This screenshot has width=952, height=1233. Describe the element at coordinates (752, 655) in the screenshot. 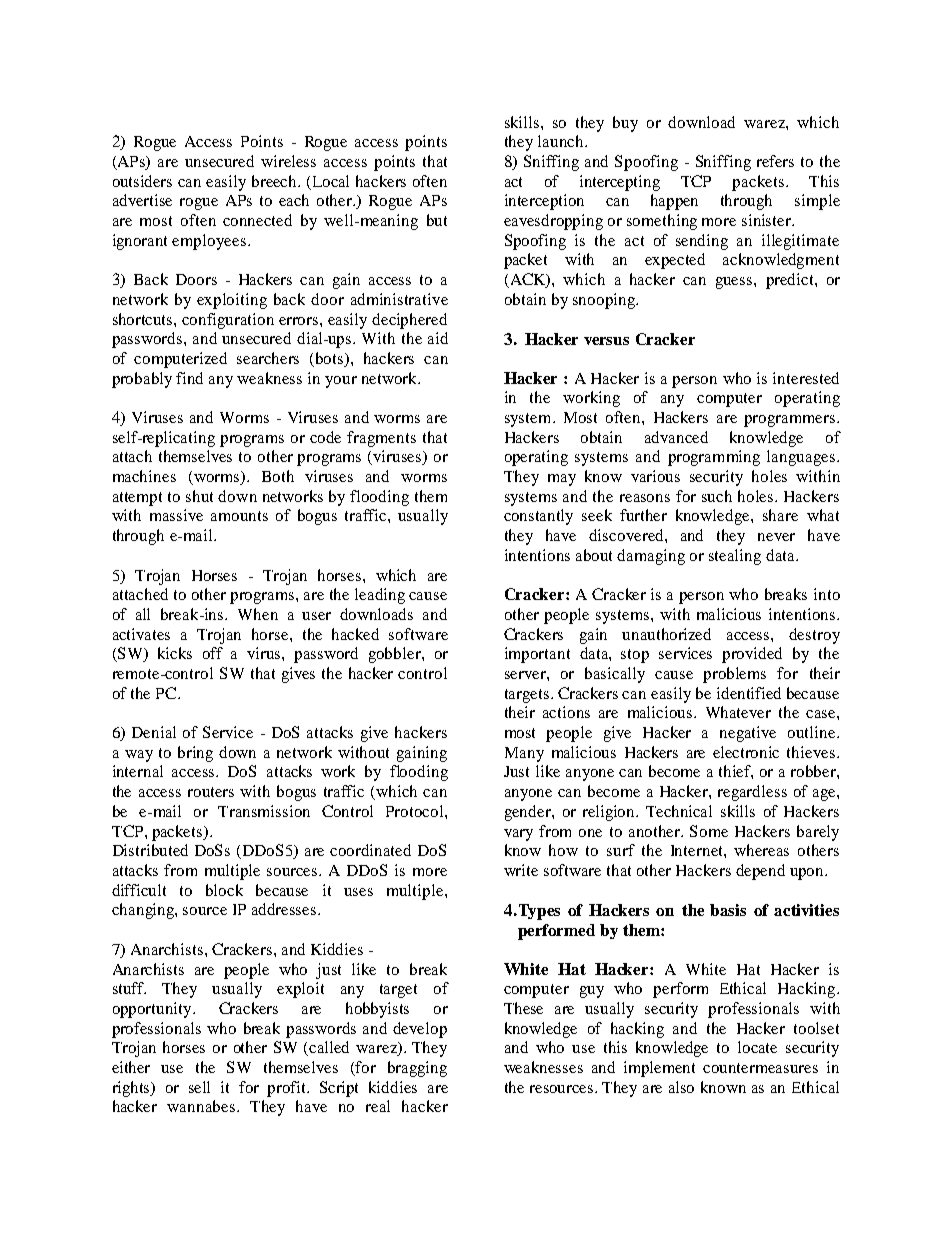

I see `provided` at that location.
